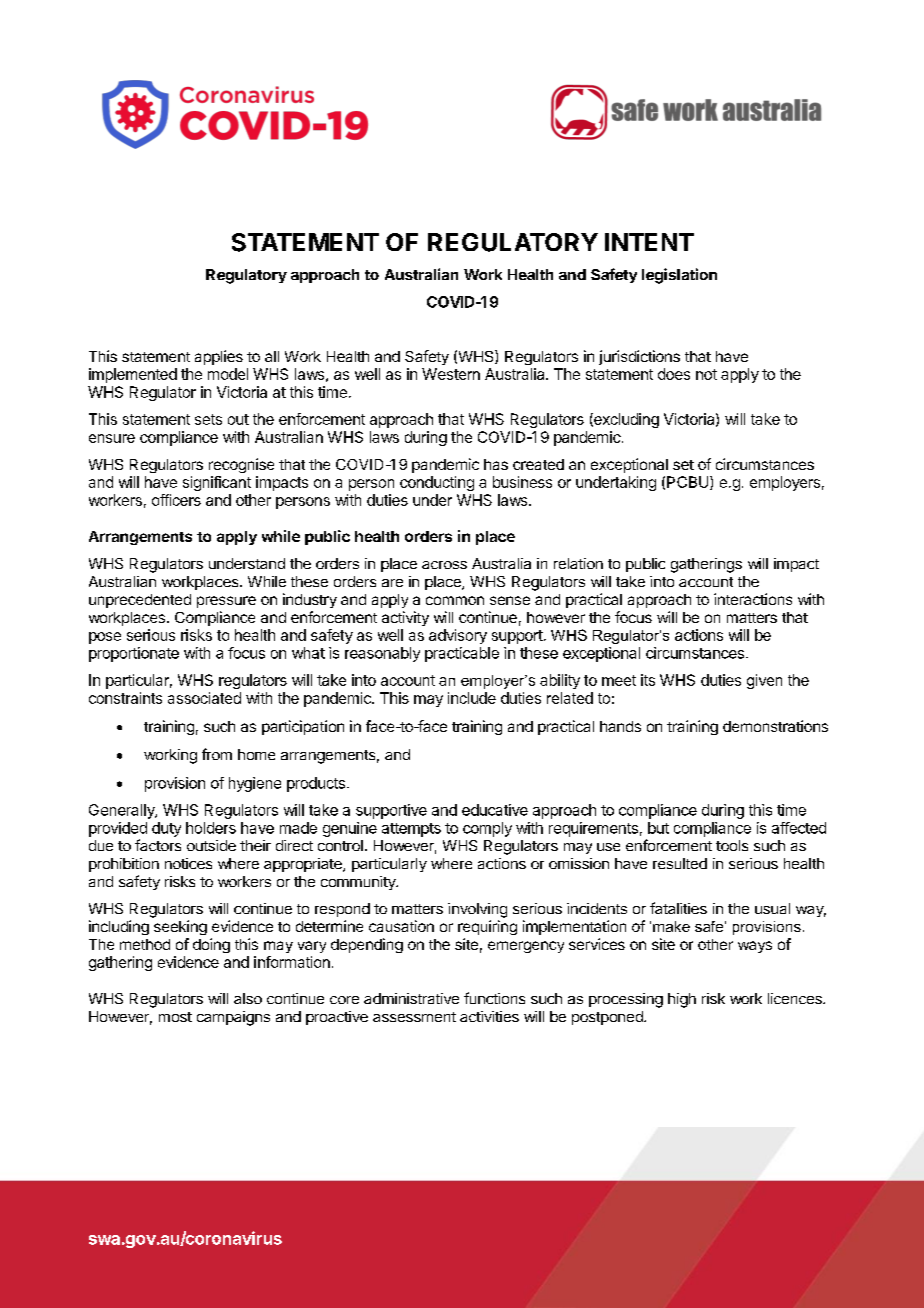 The height and width of the screenshot is (1308, 924). I want to click on educative, so click(495, 810).
